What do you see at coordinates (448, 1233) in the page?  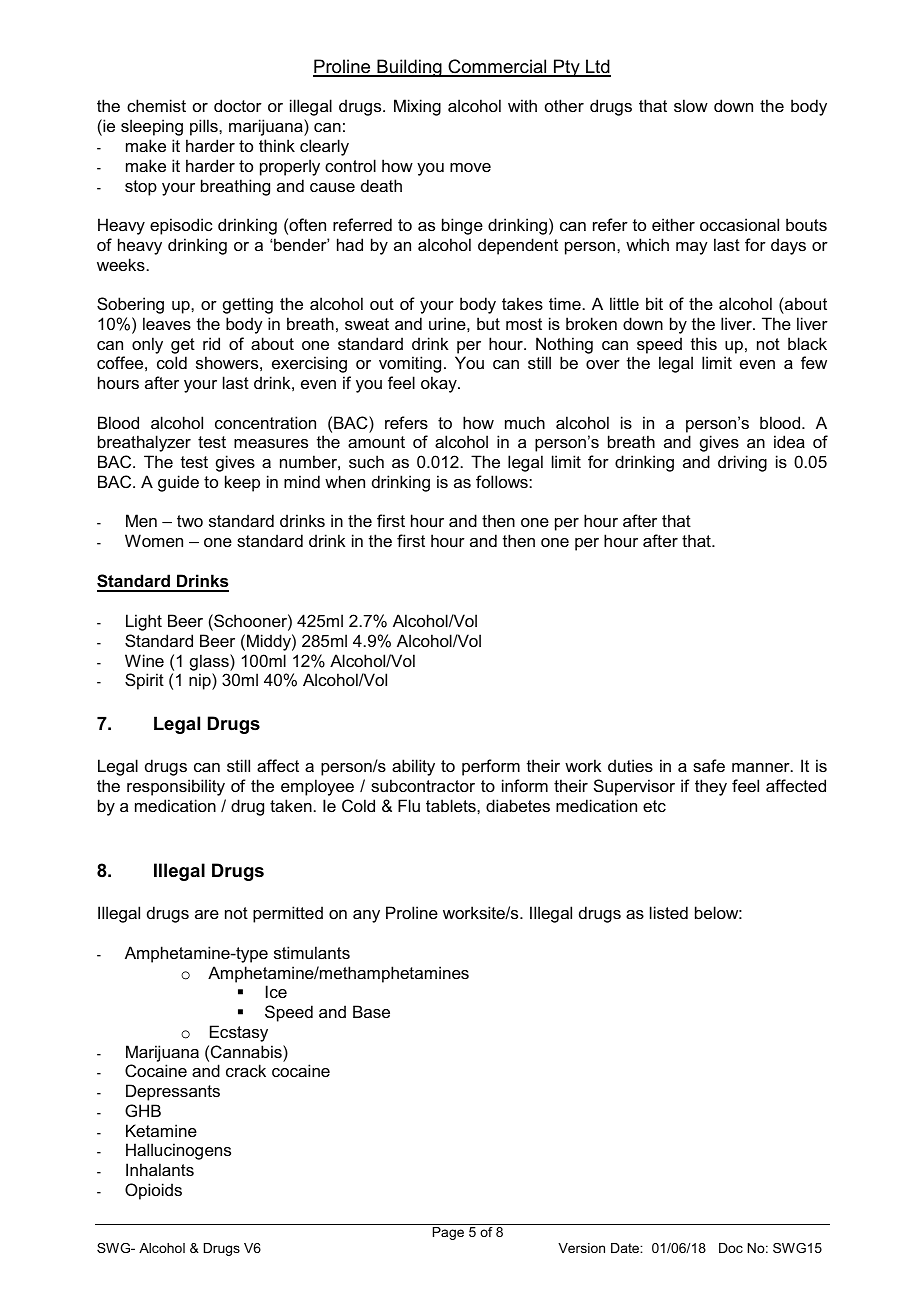 I see `Page` at bounding box center [448, 1233].
